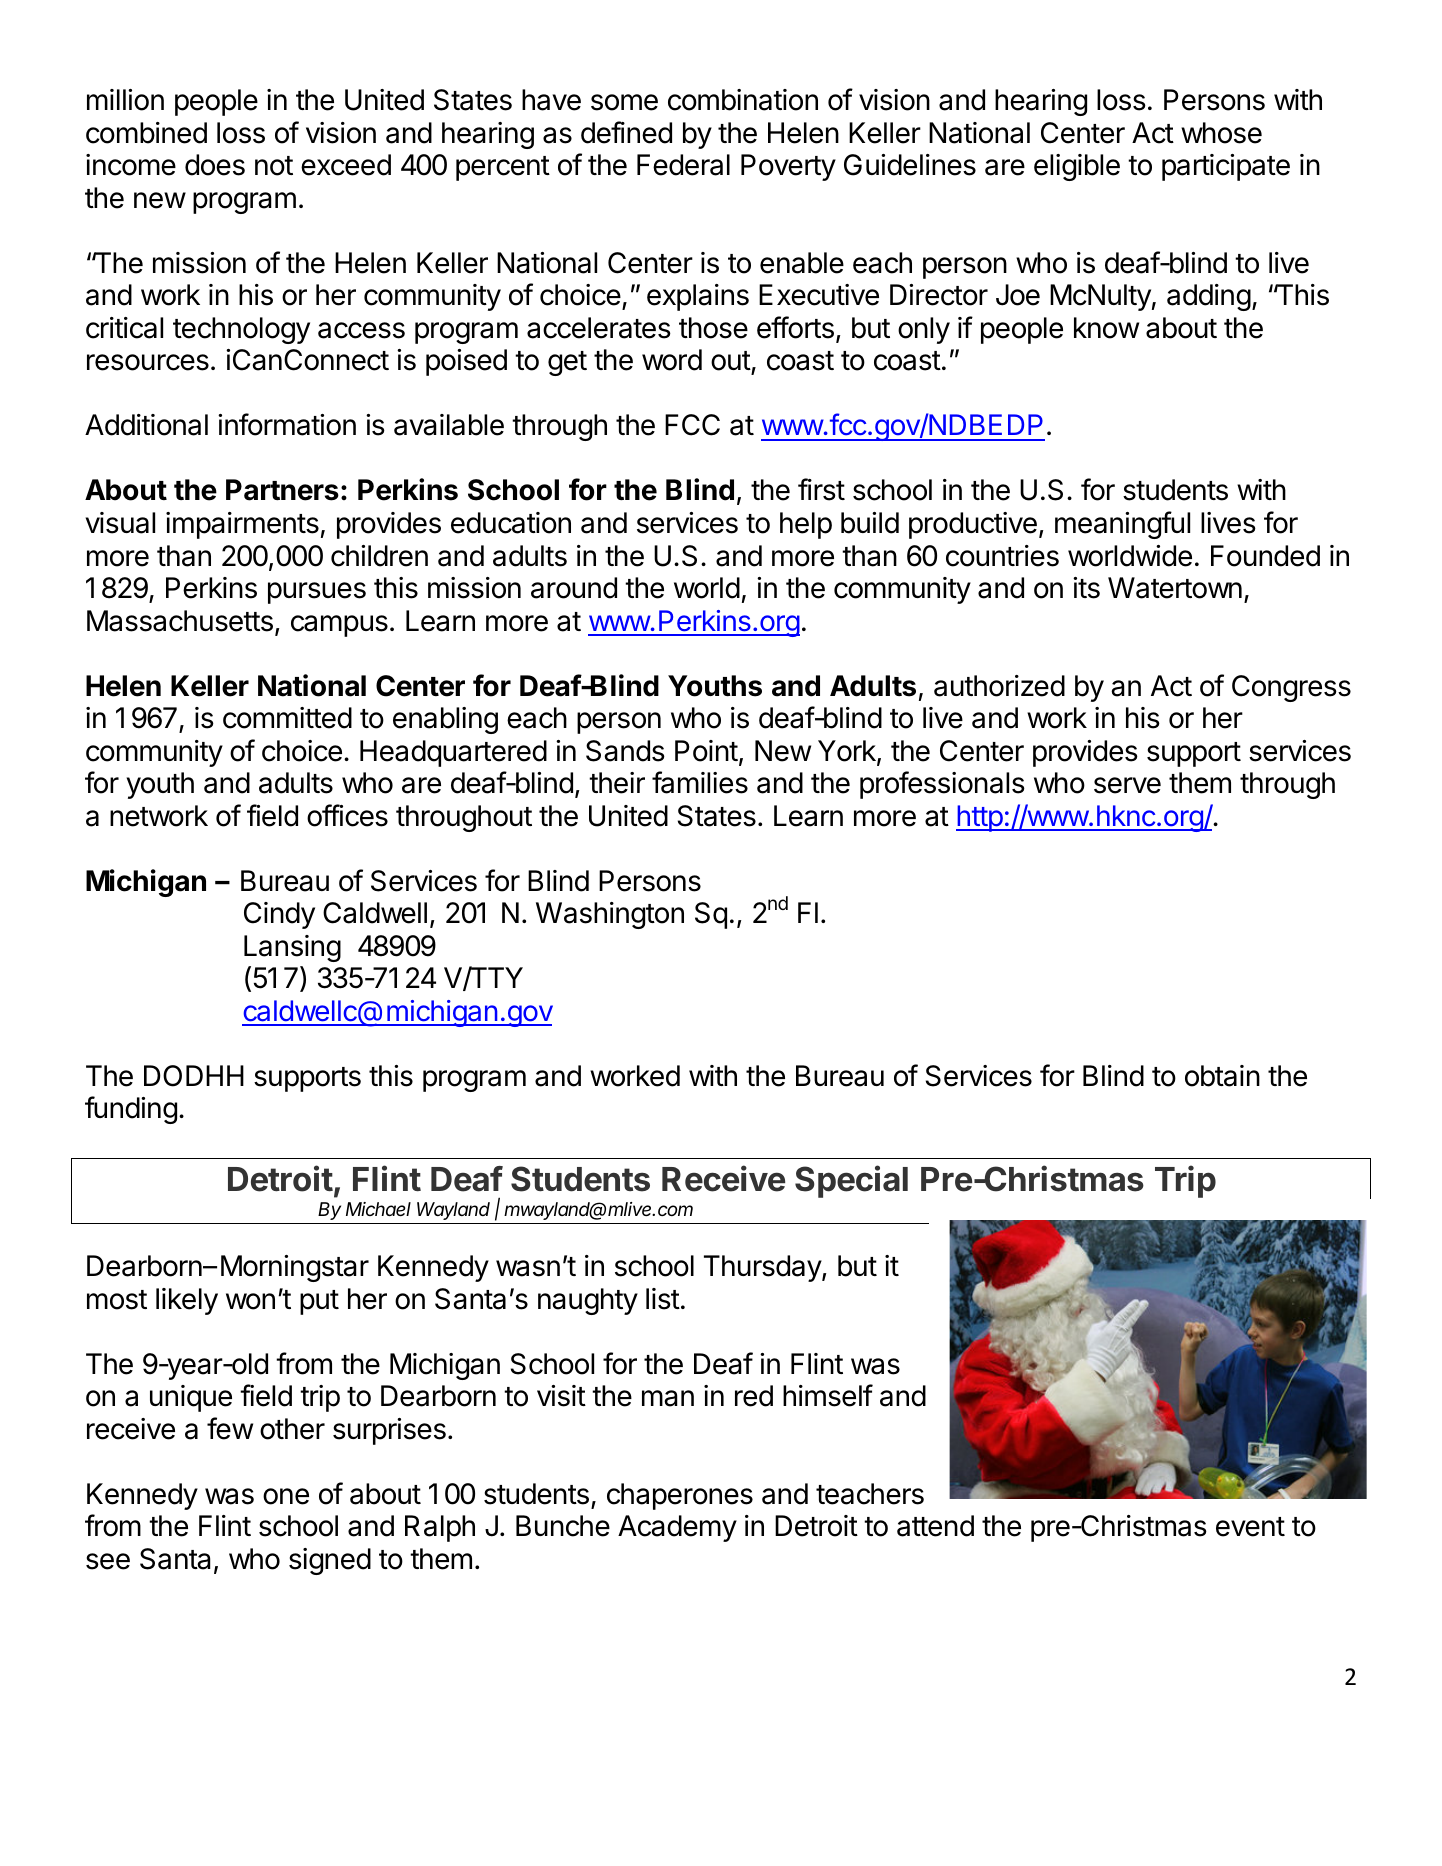 The height and width of the screenshot is (1866, 1442). Describe the element at coordinates (851, 1181) in the screenshot. I see `Special` at that location.
